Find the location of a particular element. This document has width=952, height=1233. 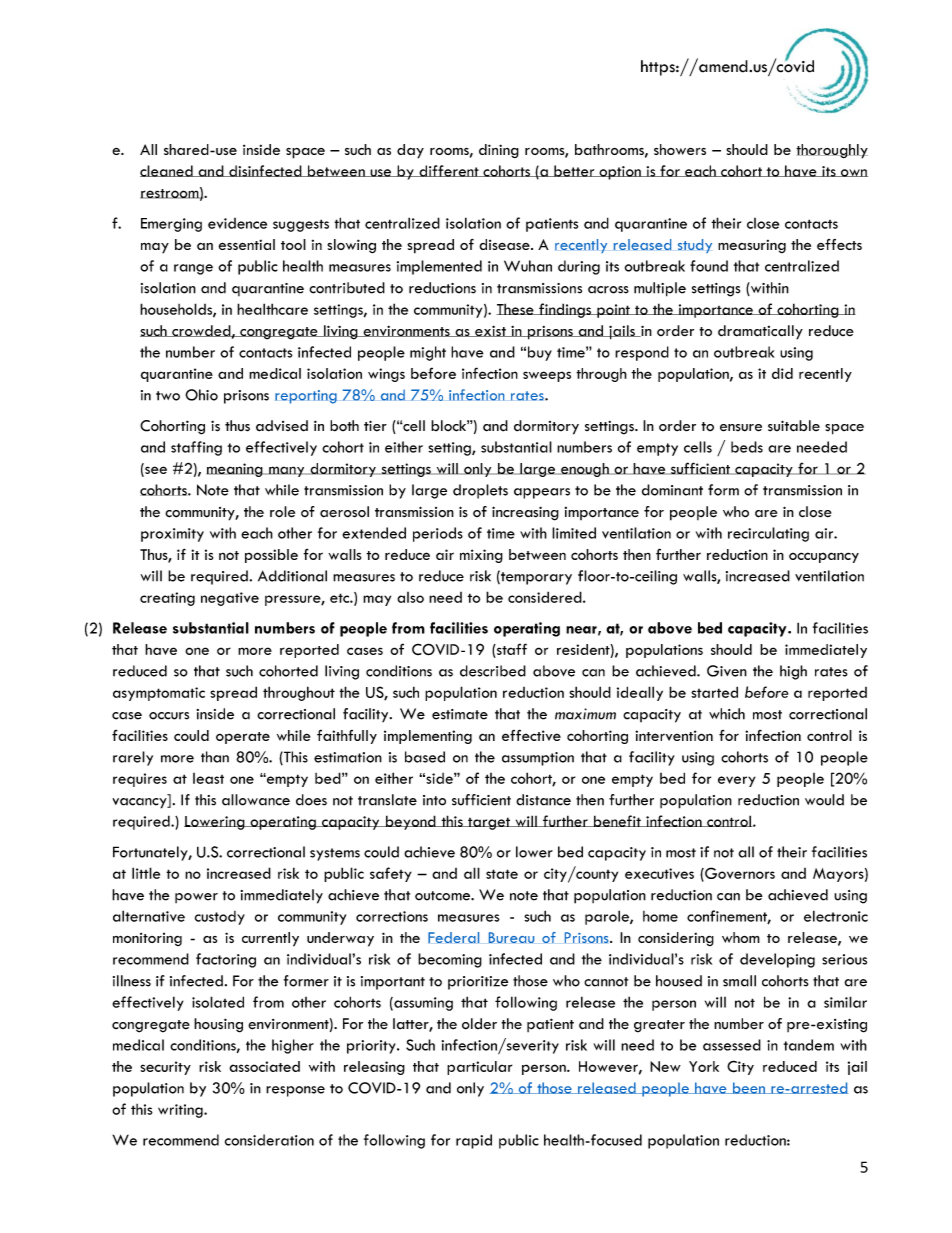

recirculating is located at coordinates (768, 534).
